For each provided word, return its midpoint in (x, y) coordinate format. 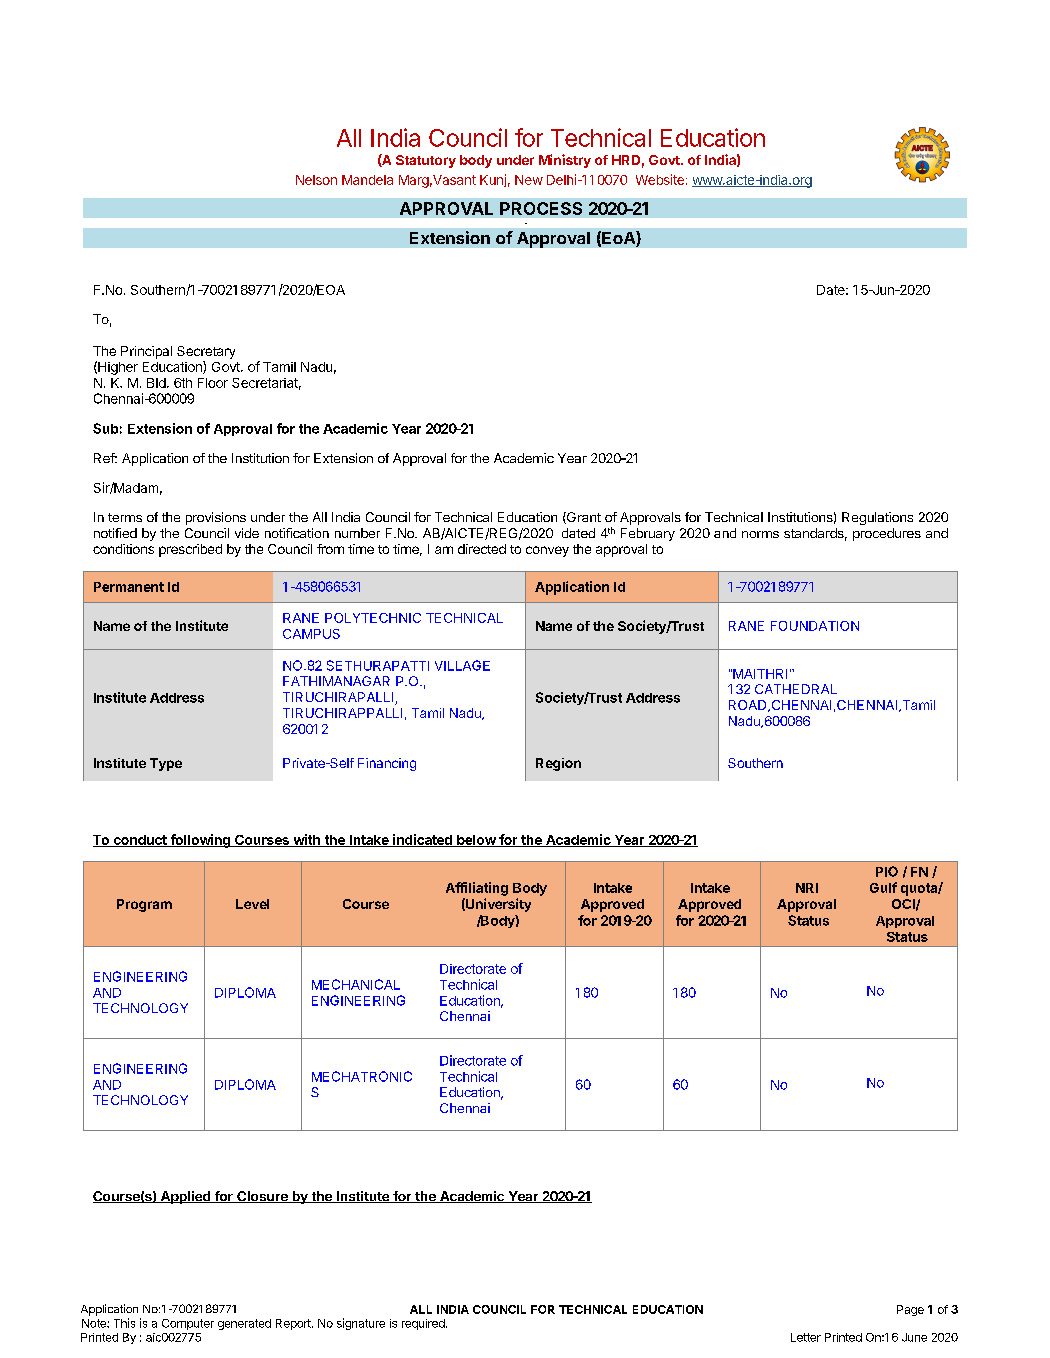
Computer (188, 1324)
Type (166, 764)
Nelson (316, 180)
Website (660, 179)
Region (558, 764)
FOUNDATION (815, 626)
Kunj (493, 180)
